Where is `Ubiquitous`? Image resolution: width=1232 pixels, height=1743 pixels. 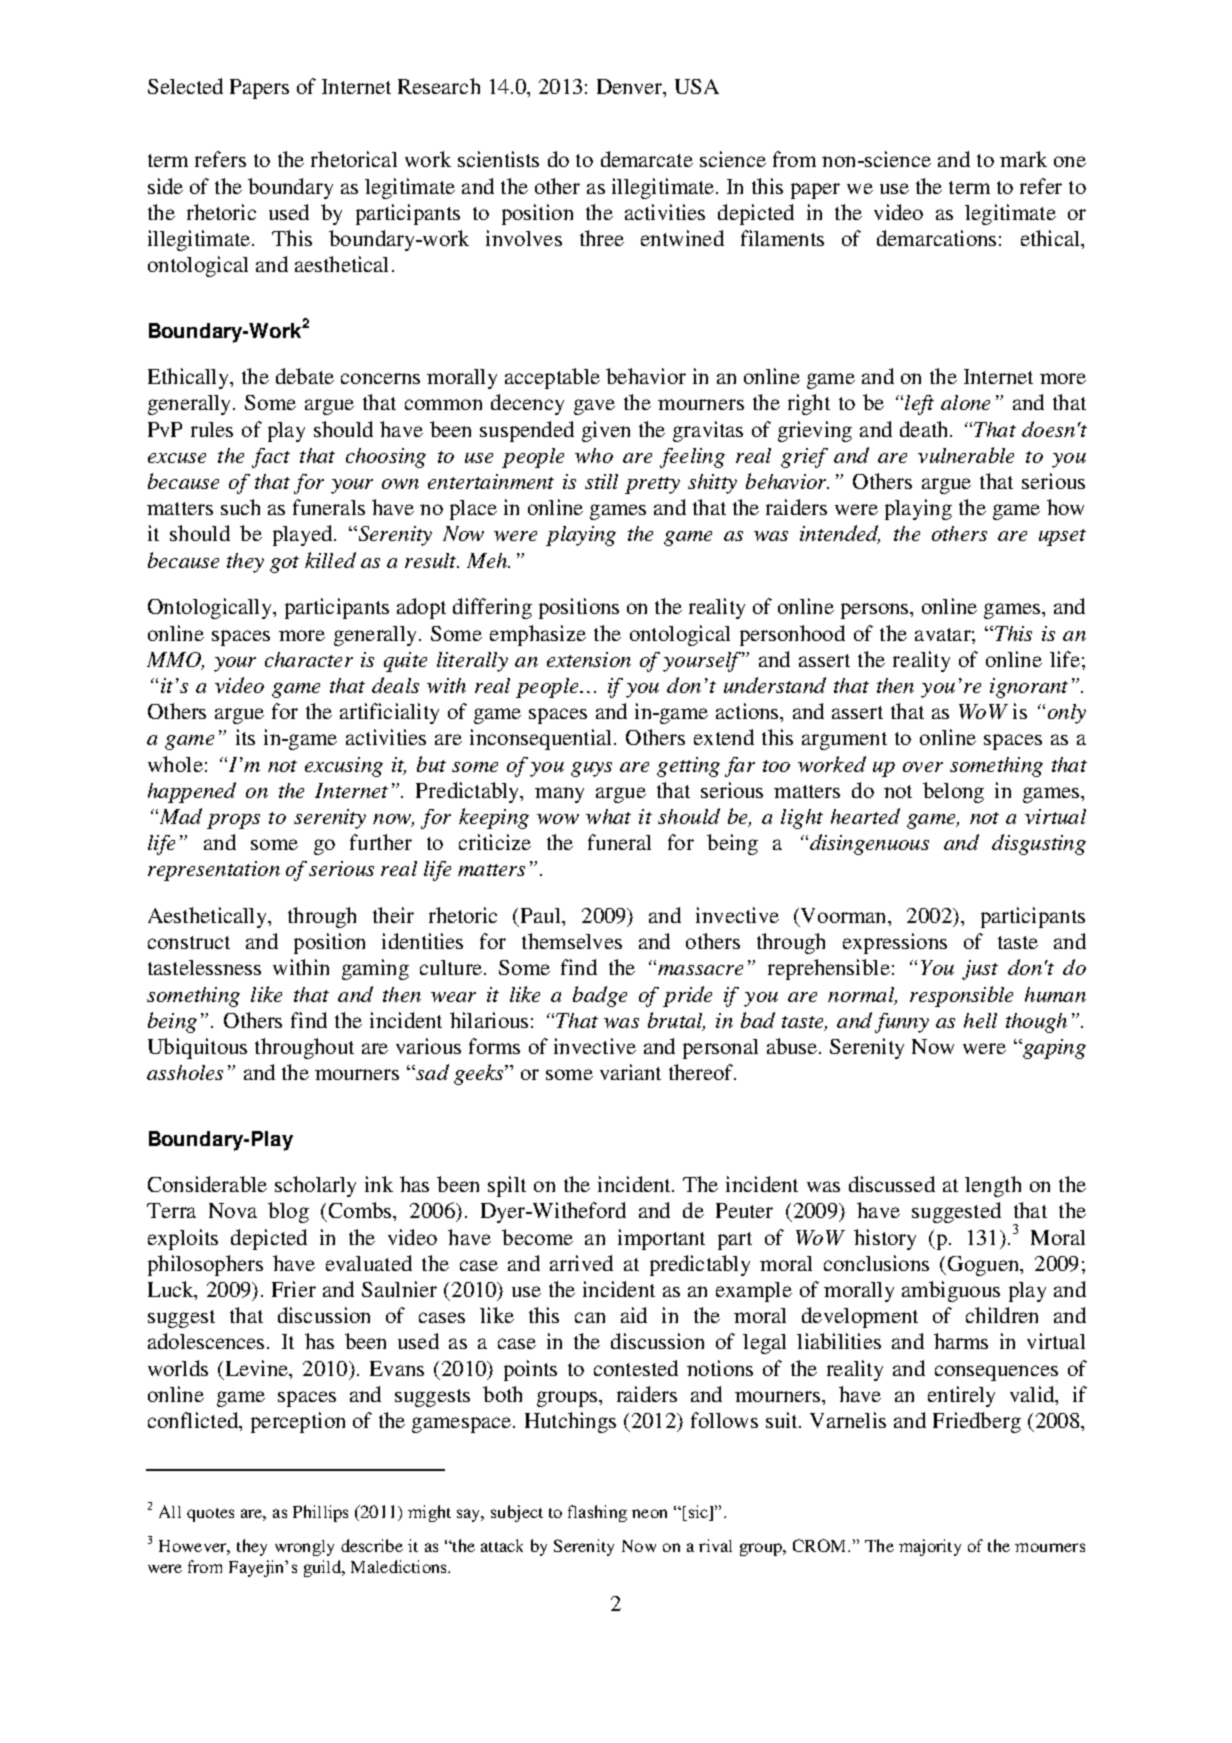 Ubiquitous is located at coordinates (197, 1048).
